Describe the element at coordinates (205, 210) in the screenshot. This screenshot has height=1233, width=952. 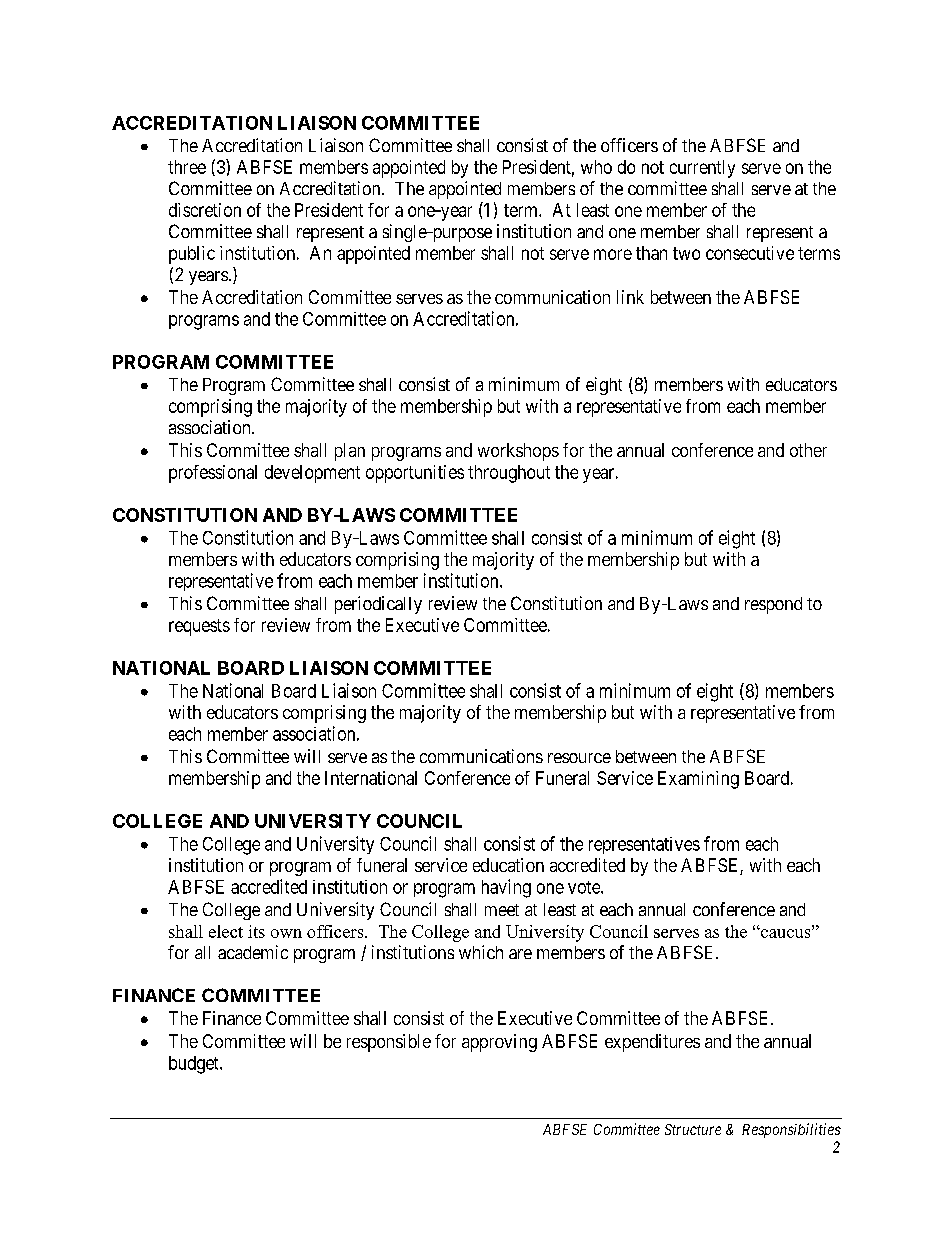
I see `discretion` at that location.
